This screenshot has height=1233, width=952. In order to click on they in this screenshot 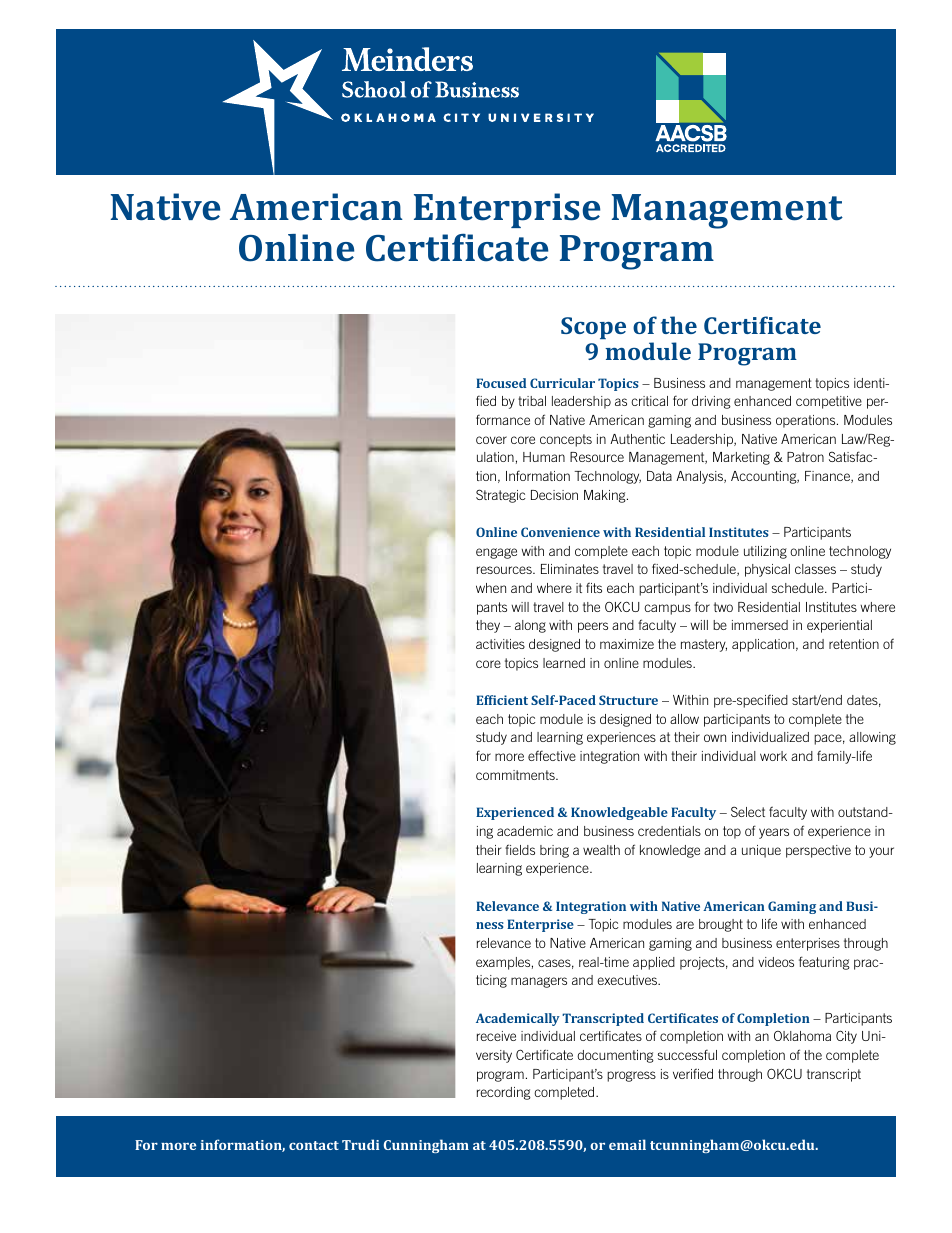, I will do `click(488, 626)`.
